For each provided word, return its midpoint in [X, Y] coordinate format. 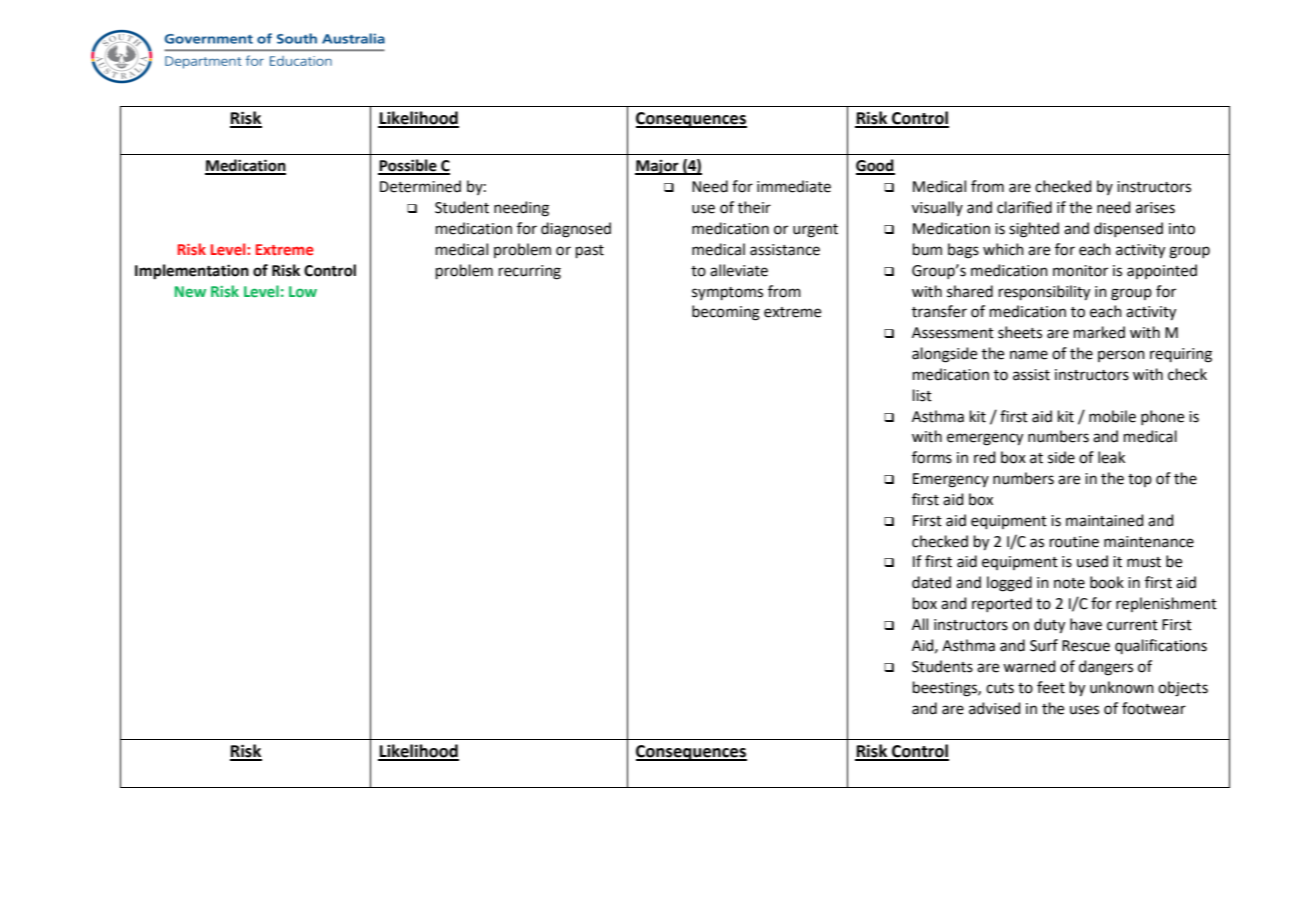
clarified [1024, 207]
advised [995, 708]
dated [931, 582]
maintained [1105, 520]
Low [303, 291]
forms [932, 457]
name [1029, 355]
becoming [726, 313]
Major [658, 167]
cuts [1000, 688]
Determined [420, 186]
